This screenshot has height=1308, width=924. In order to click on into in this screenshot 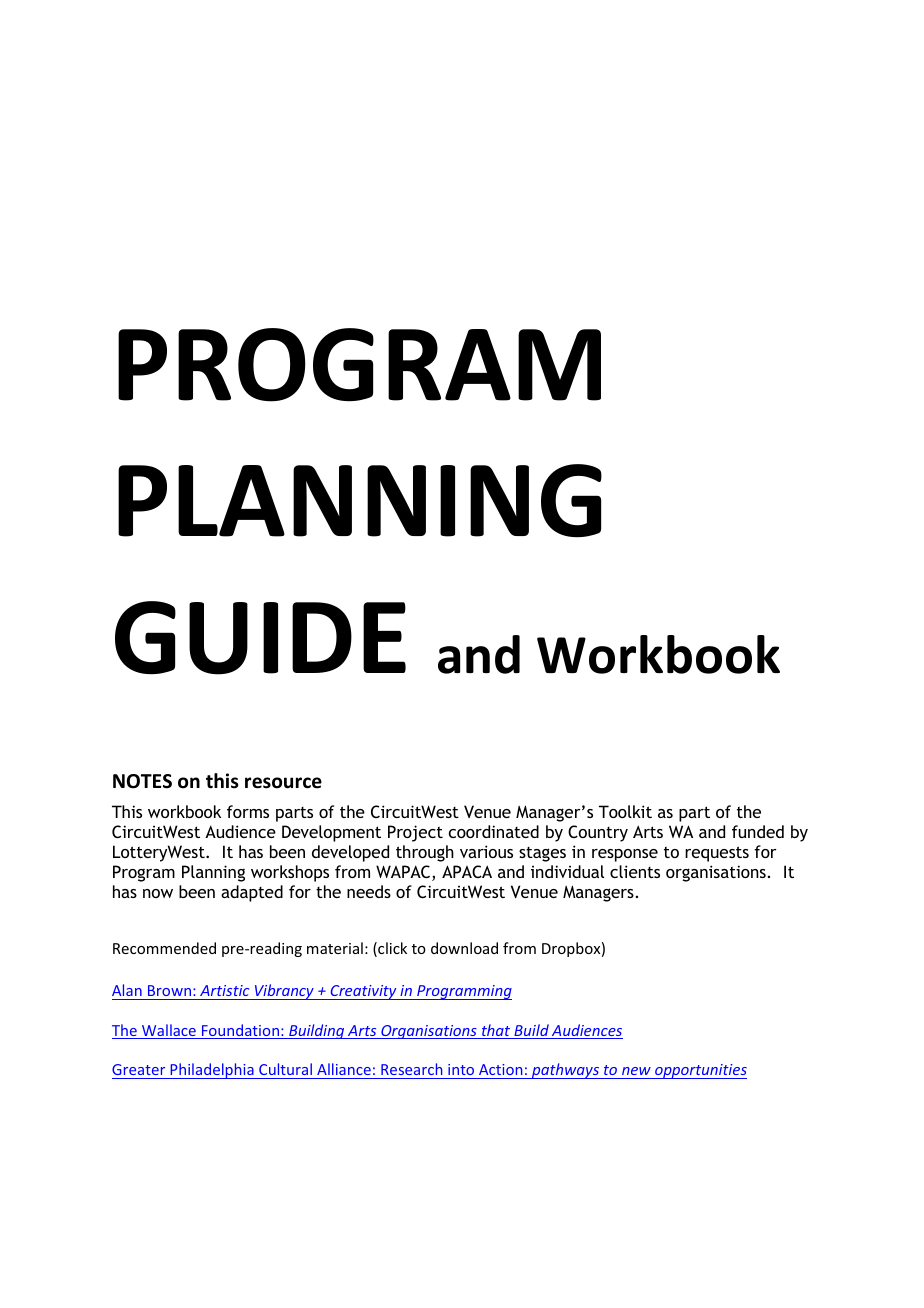, I will do `click(461, 1069)`.
